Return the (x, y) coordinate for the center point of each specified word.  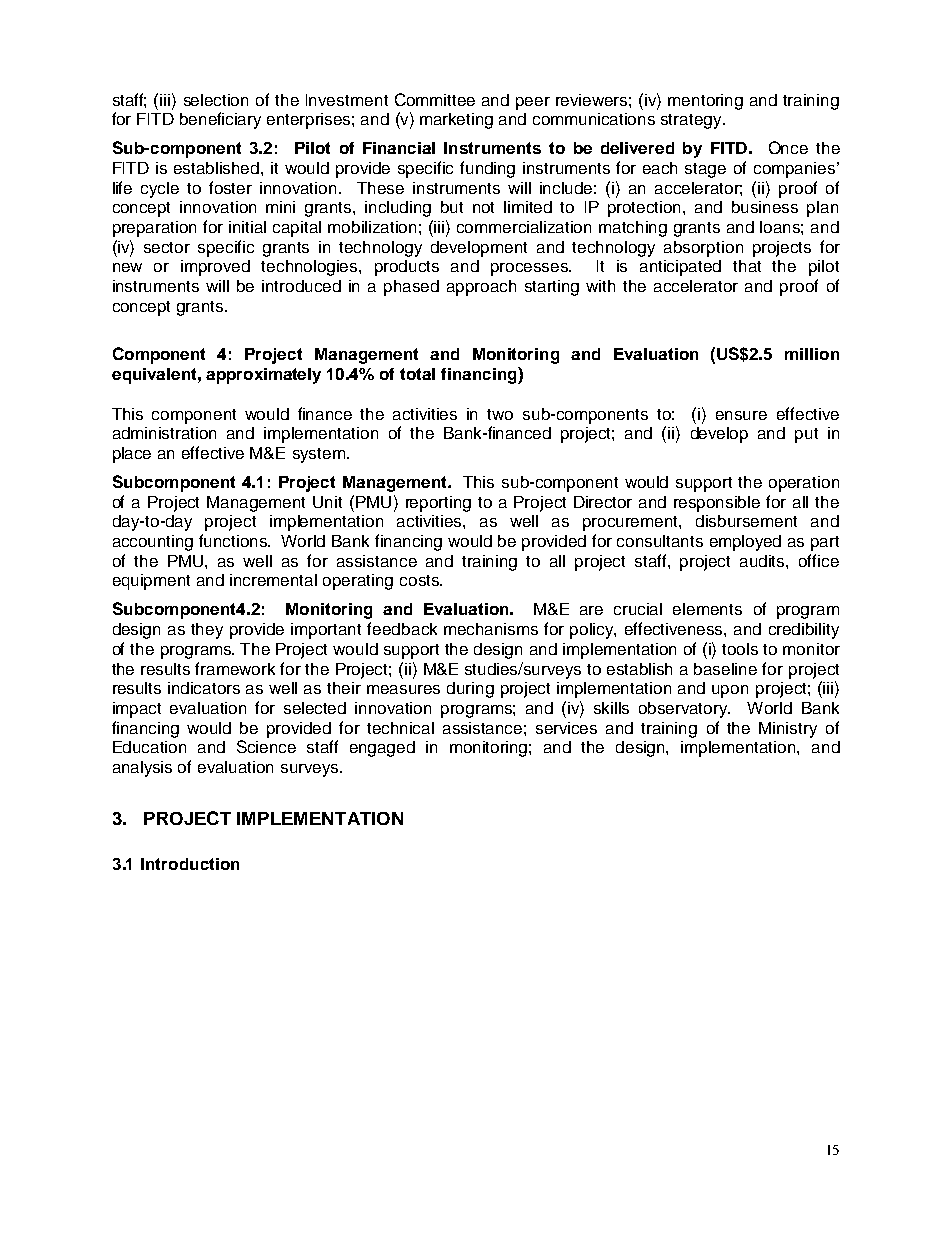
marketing (456, 121)
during (470, 690)
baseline (725, 669)
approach (481, 288)
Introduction (190, 864)
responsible (717, 504)
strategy (692, 121)
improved (215, 268)
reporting (438, 504)
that (747, 266)
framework (235, 668)
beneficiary (220, 120)
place (132, 455)
